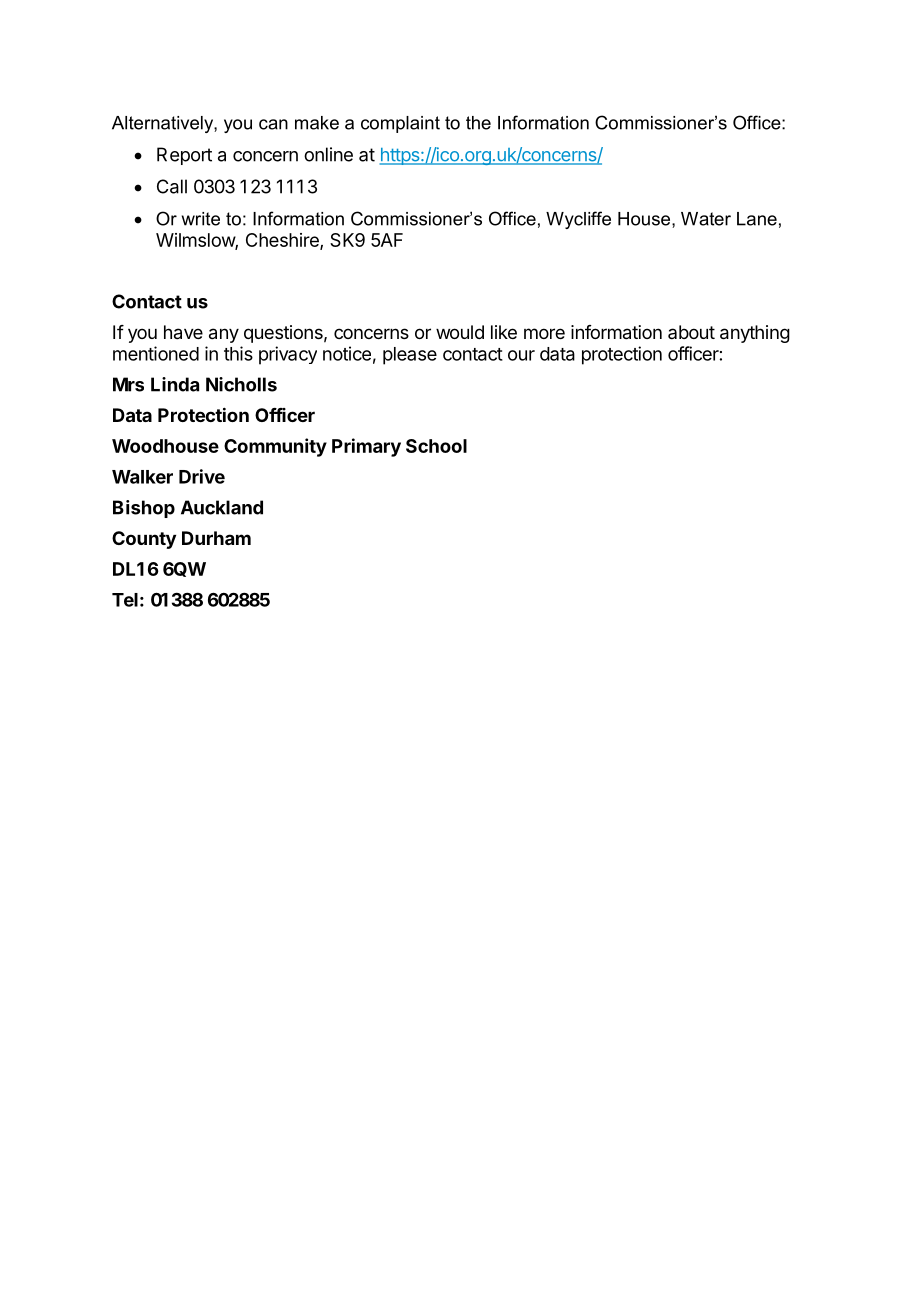  Describe the element at coordinates (478, 123) in the screenshot. I see `the` at that location.
